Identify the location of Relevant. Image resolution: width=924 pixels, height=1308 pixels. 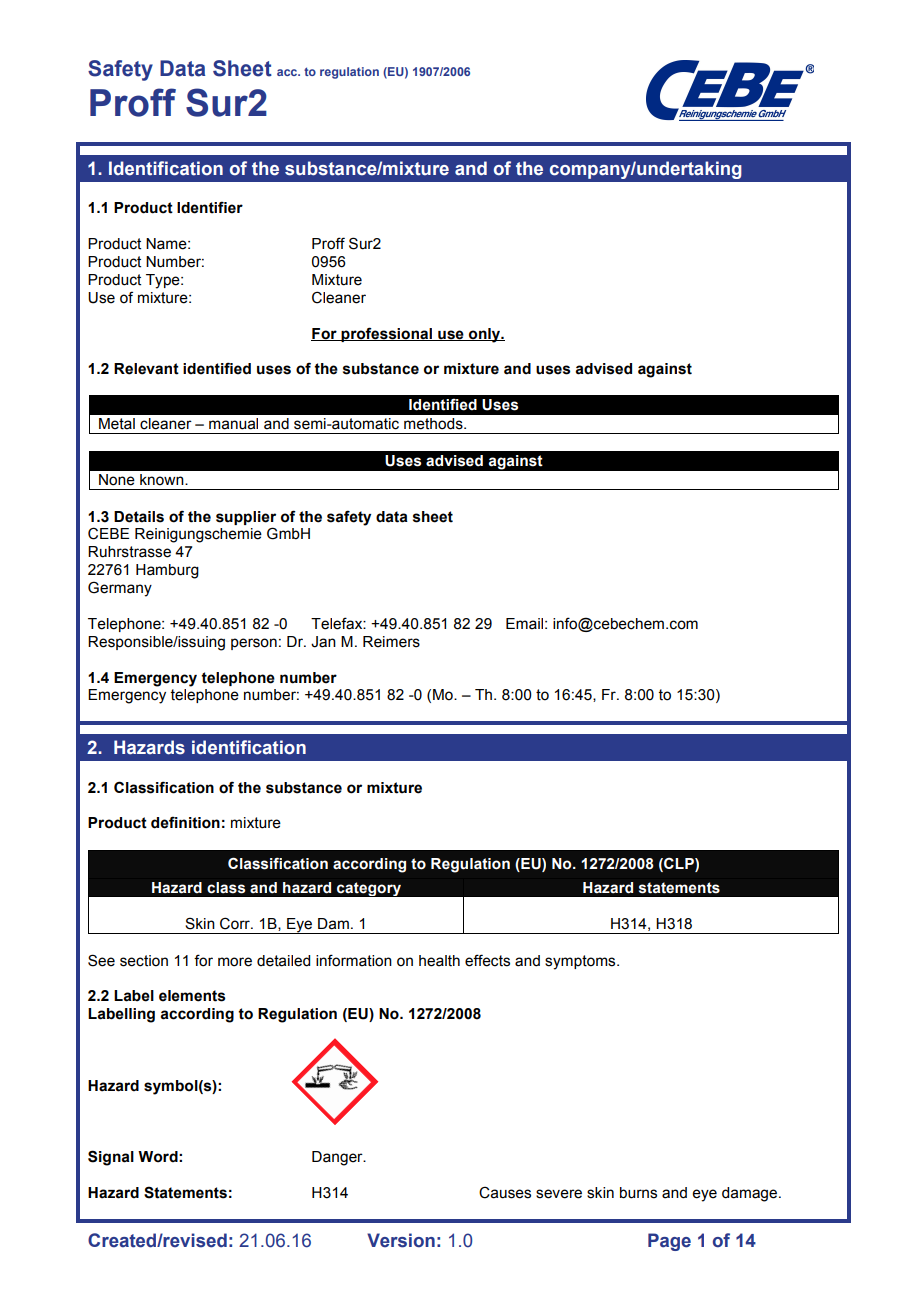
(146, 369).
